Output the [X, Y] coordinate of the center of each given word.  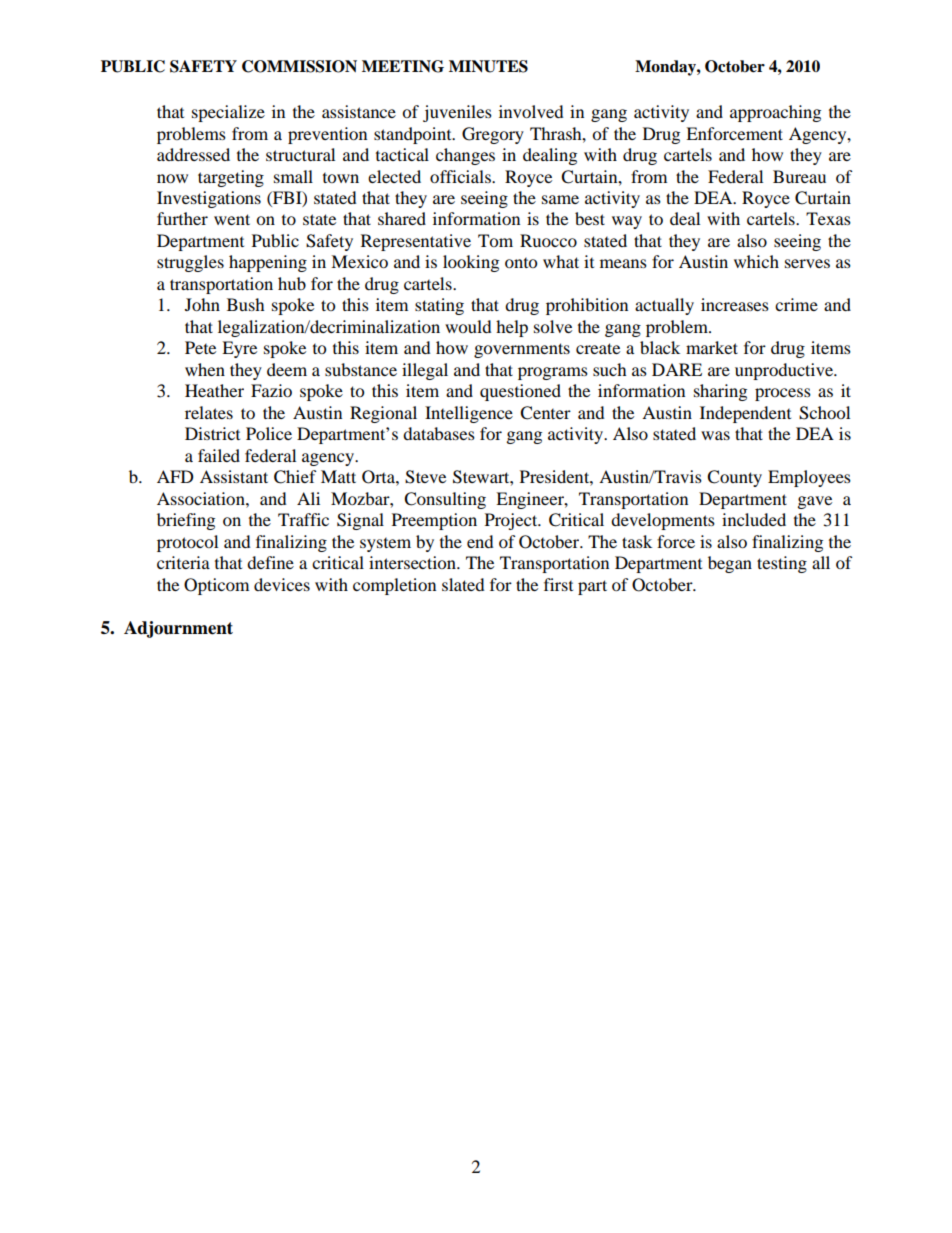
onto [521, 263]
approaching [775, 113]
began [730, 564]
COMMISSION [299, 66]
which [756, 261]
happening [268, 263]
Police [269, 433]
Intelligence [469, 414]
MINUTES [488, 66]
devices [282, 584]
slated [463, 584]
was [715, 435]
